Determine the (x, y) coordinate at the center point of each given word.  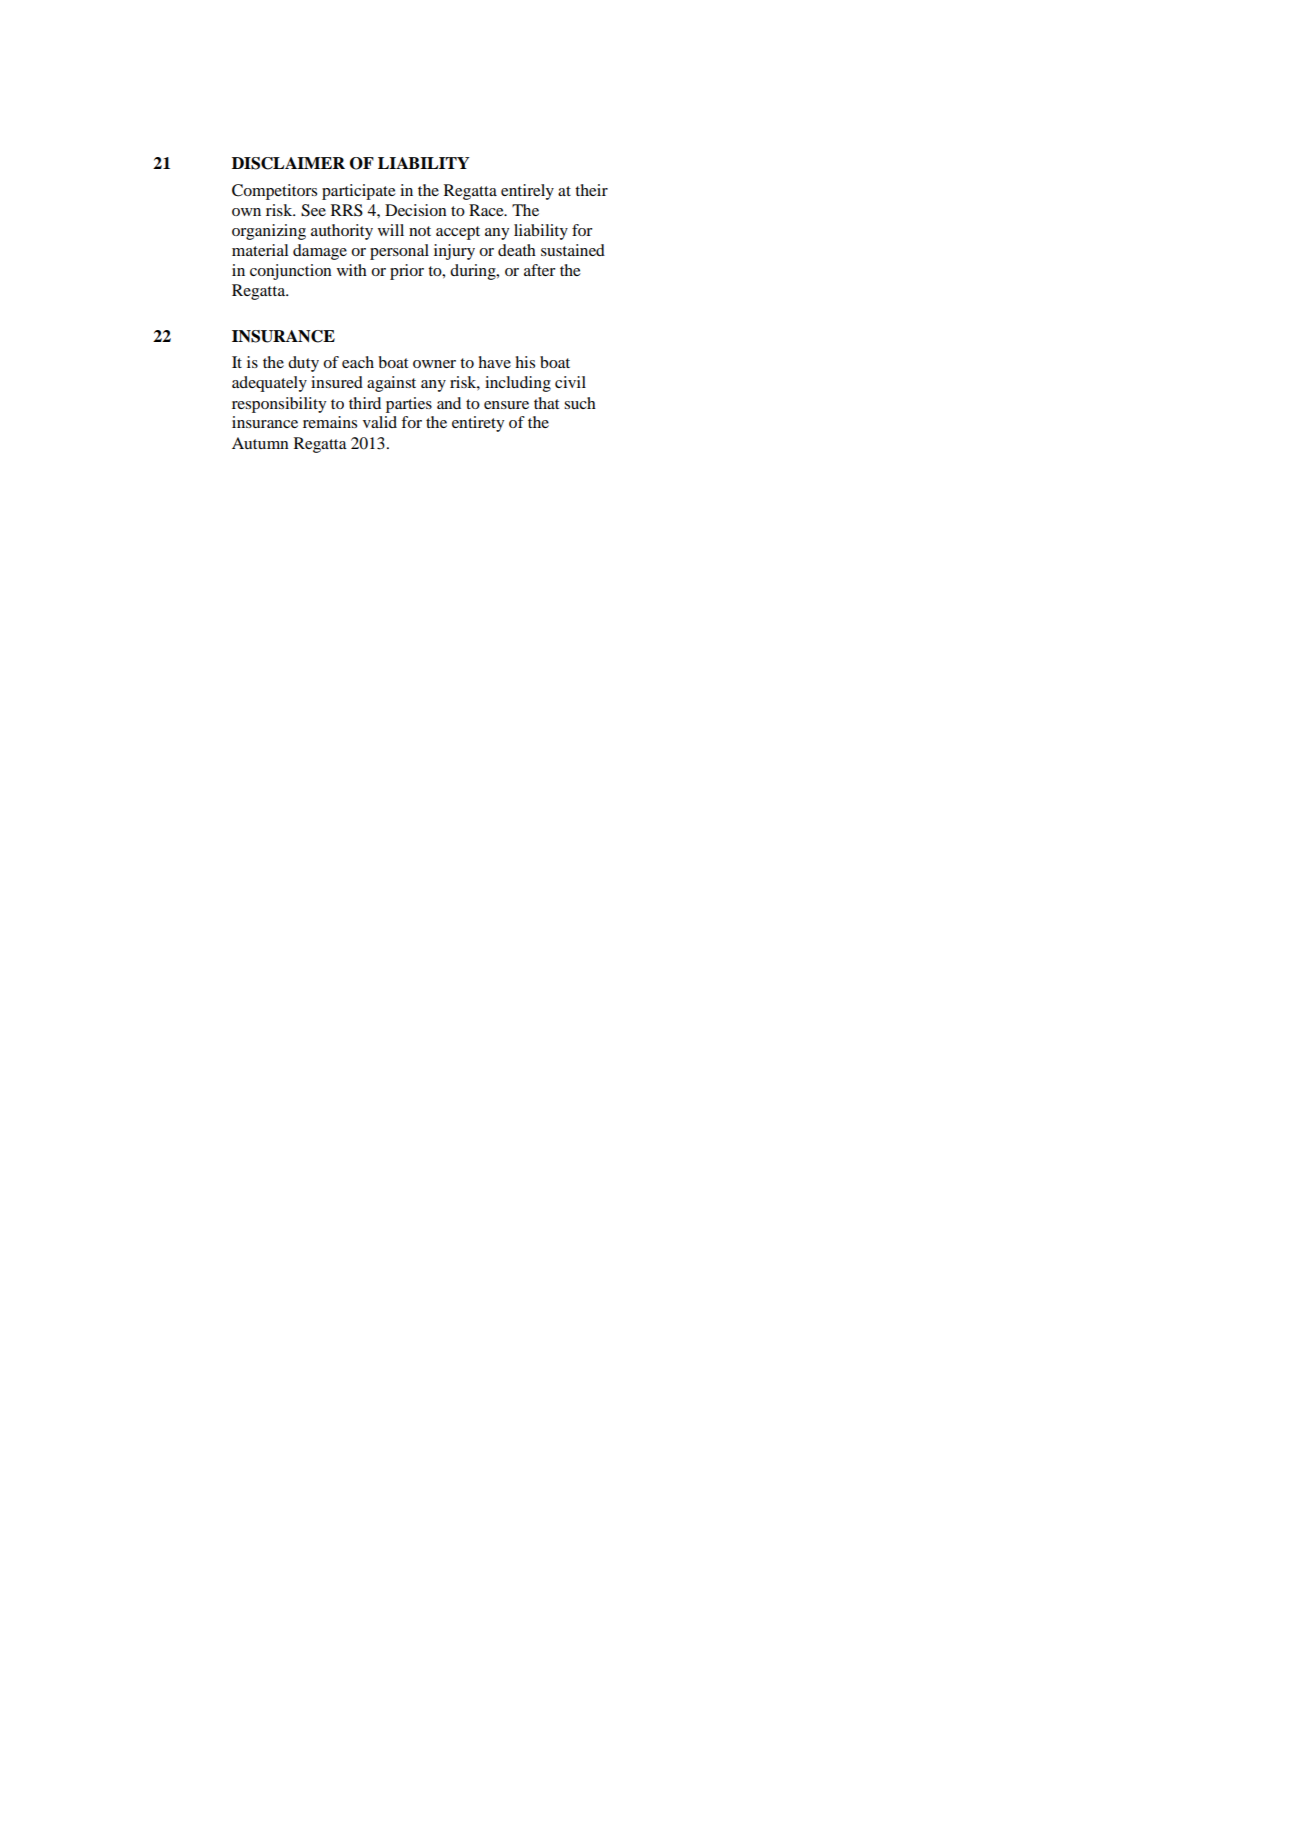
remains (330, 422)
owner (434, 364)
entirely (527, 192)
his (525, 362)
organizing (269, 232)
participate (359, 192)
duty (303, 364)
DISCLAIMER (288, 163)
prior (407, 272)
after (539, 270)
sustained (573, 250)
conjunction (291, 272)
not (420, 231)
